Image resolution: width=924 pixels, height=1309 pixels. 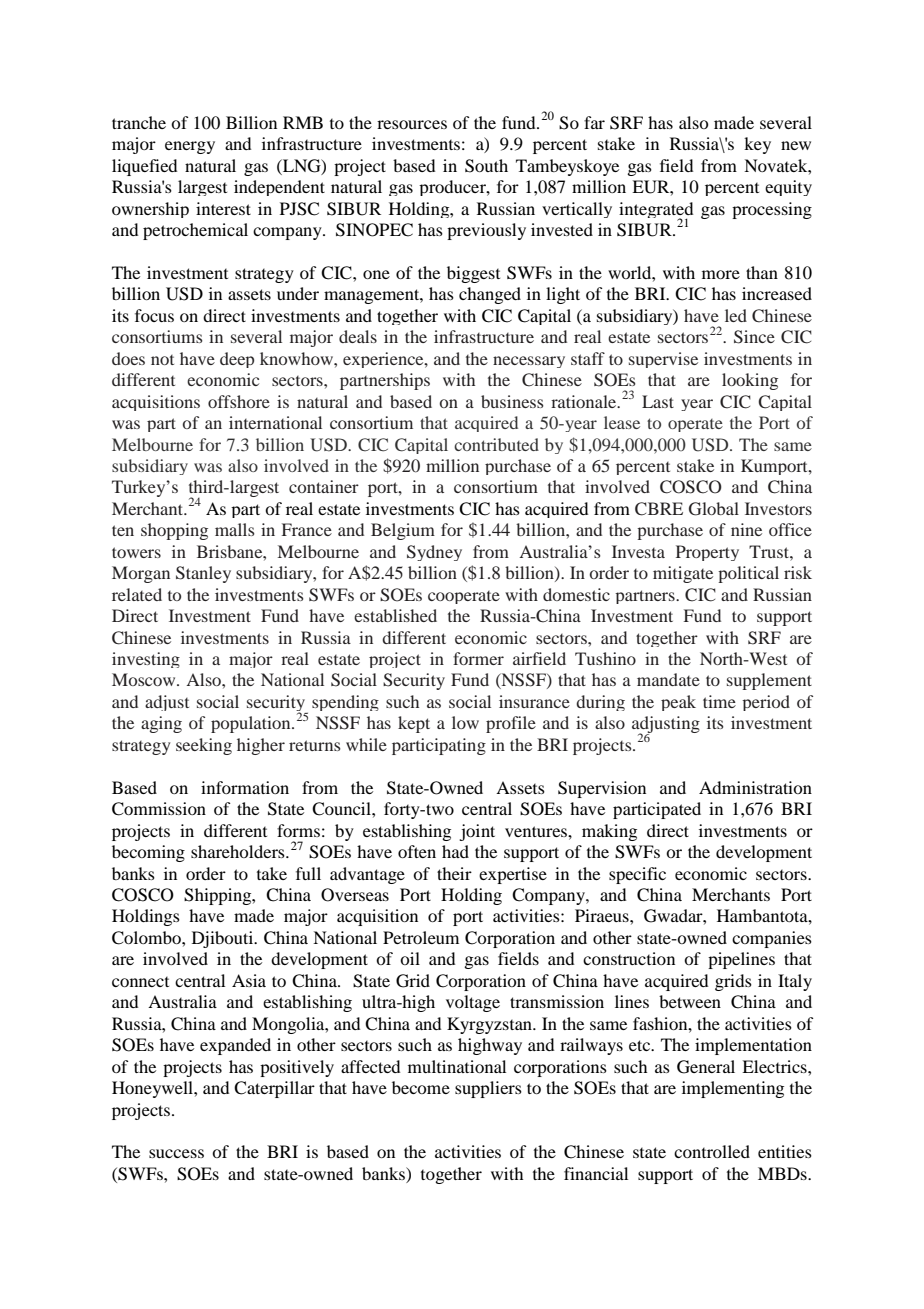 What do you see at coordinates (190, 147) in the document?
I see `energy` at bounding box center [190, 147].
